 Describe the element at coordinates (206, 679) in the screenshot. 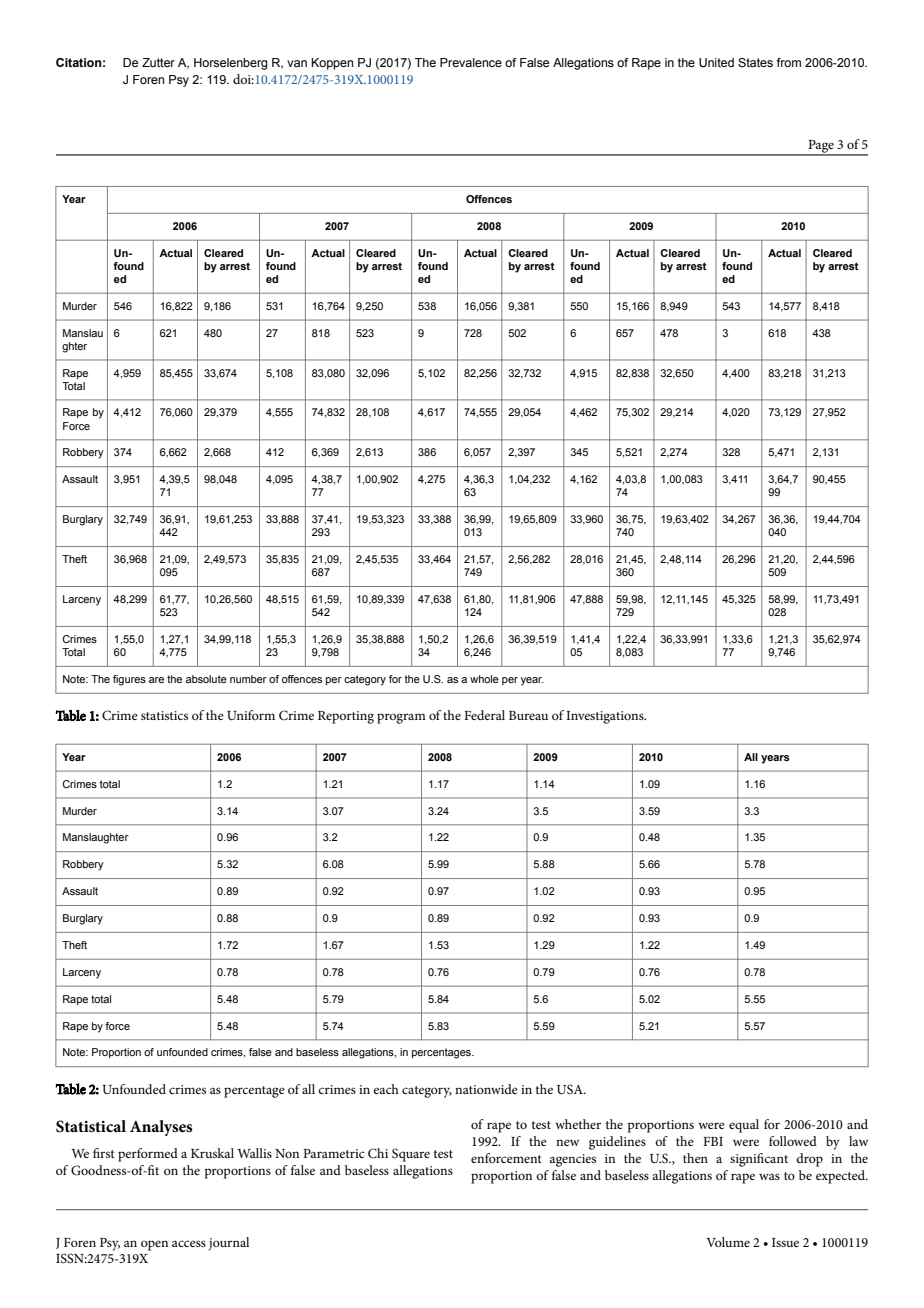

I see `absolute` at that location.
